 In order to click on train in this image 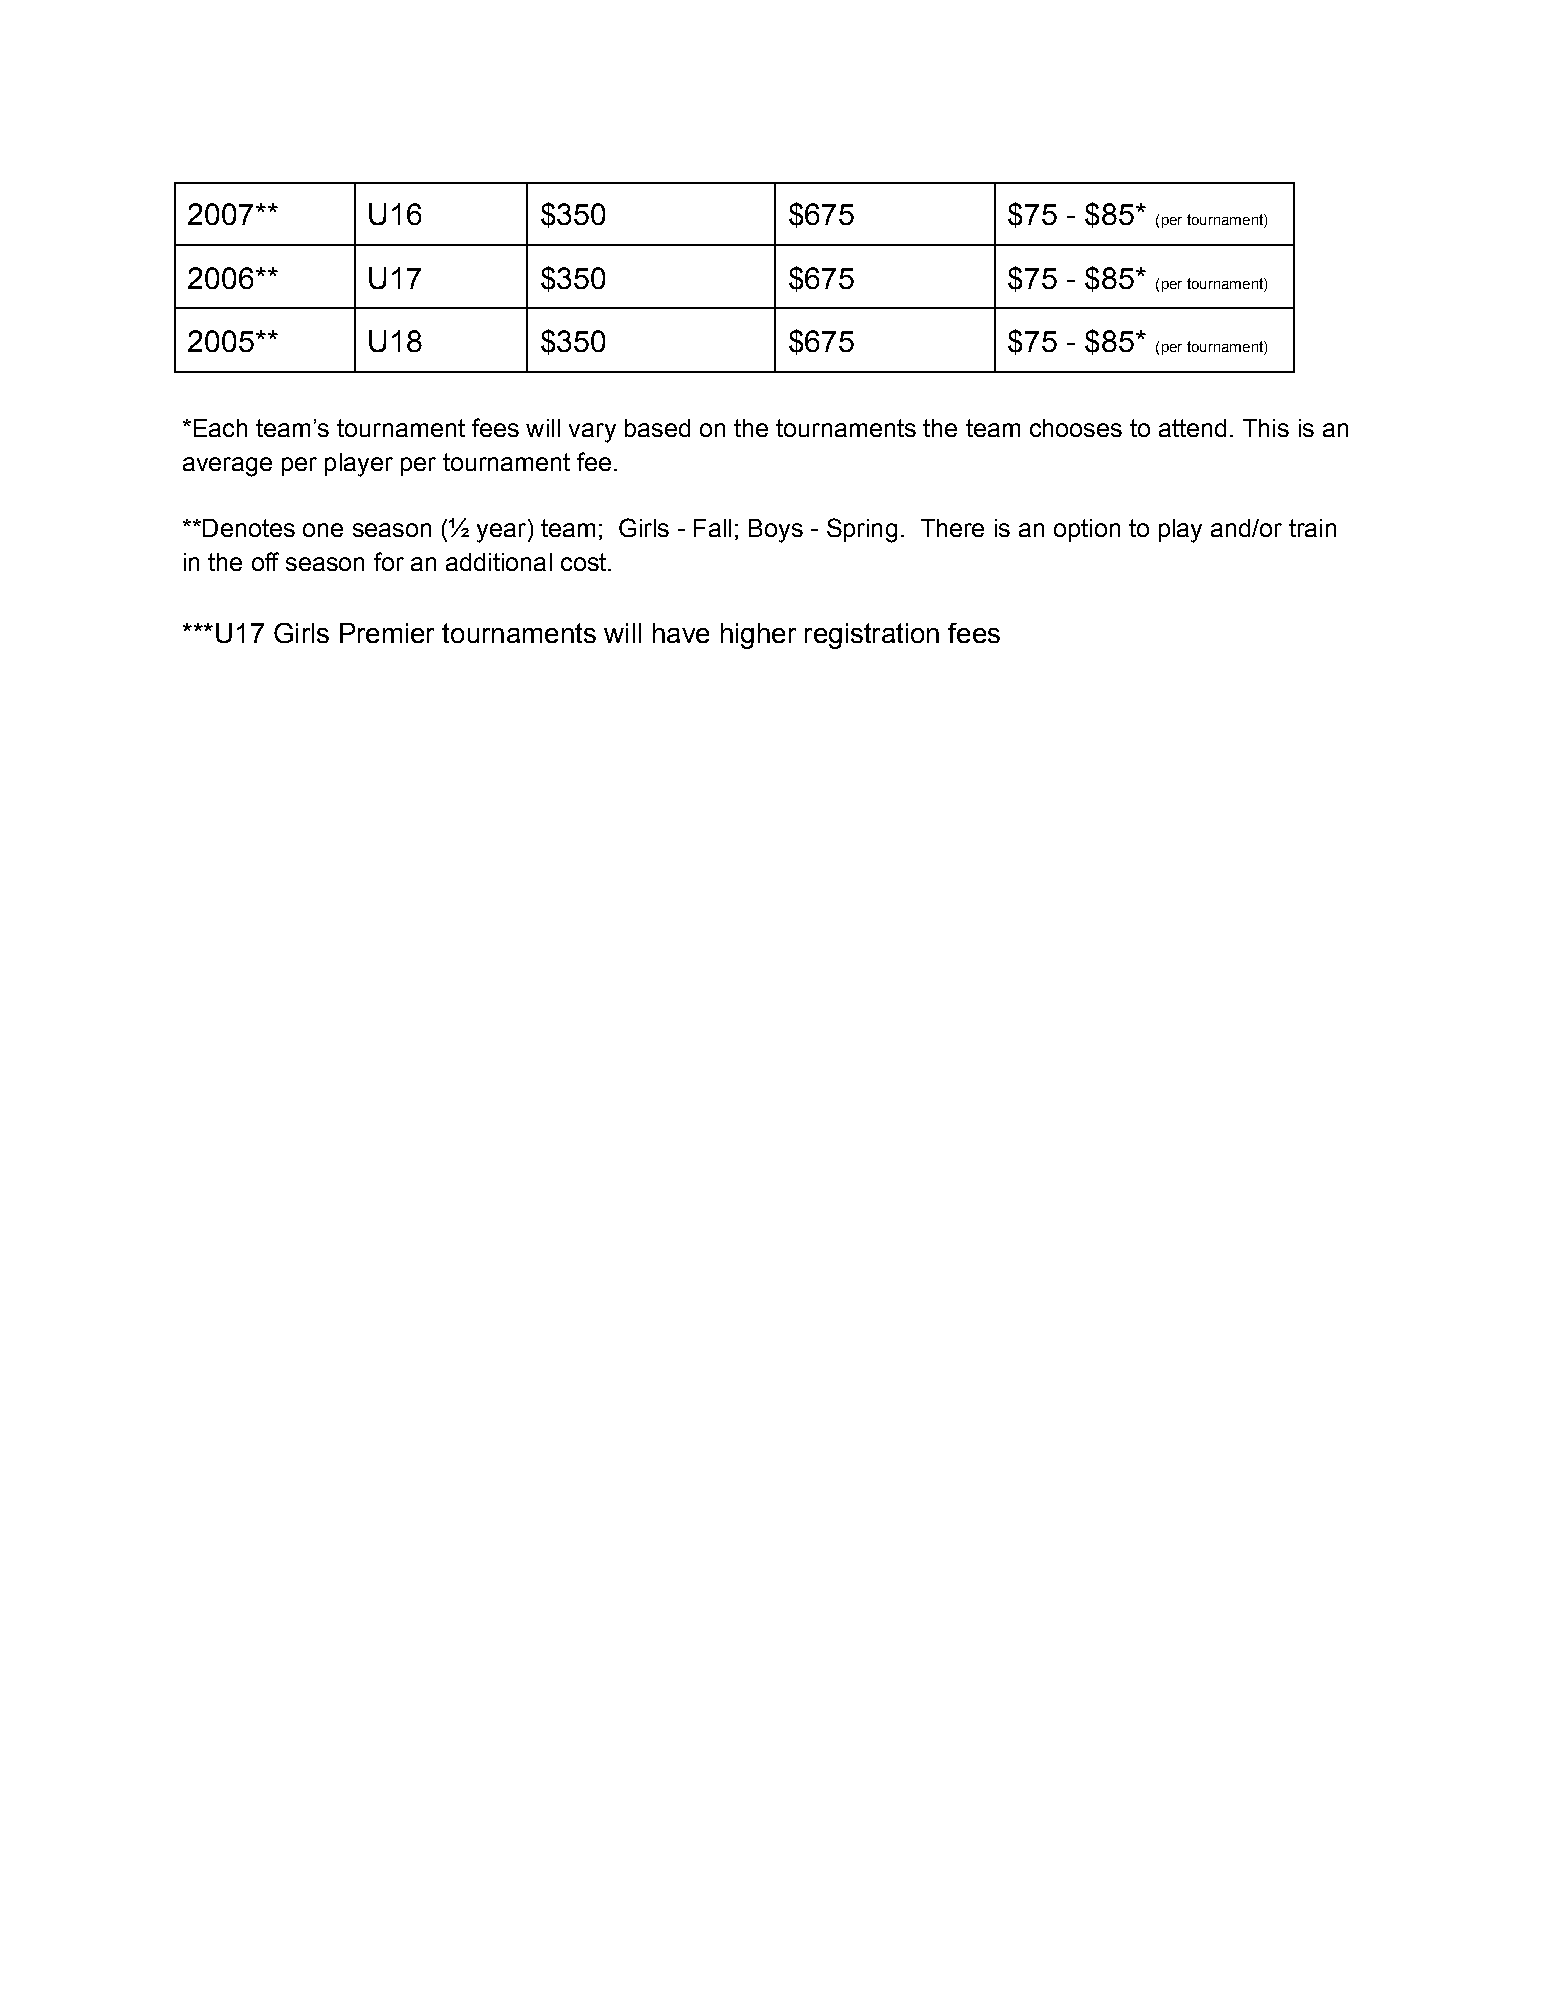, I will do `click(1312, 528)`.
